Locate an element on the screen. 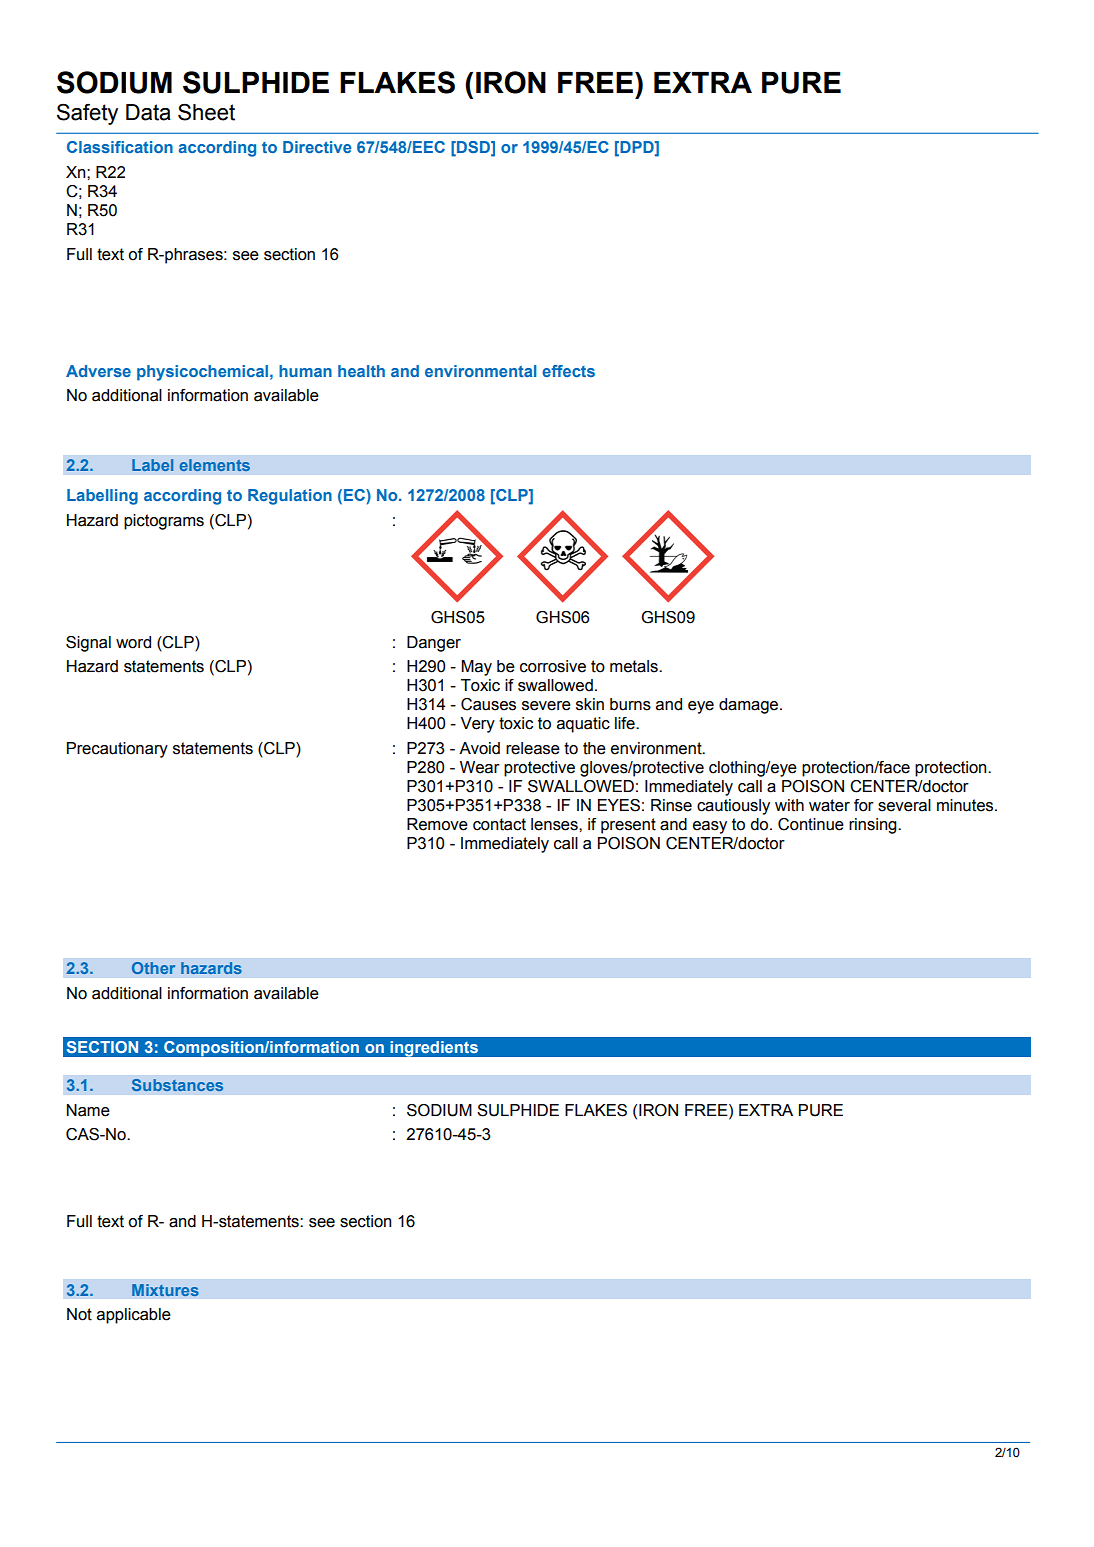 The height and width of the screenshot is (1547, 1094). effects is located at coordinates (568, 371).
